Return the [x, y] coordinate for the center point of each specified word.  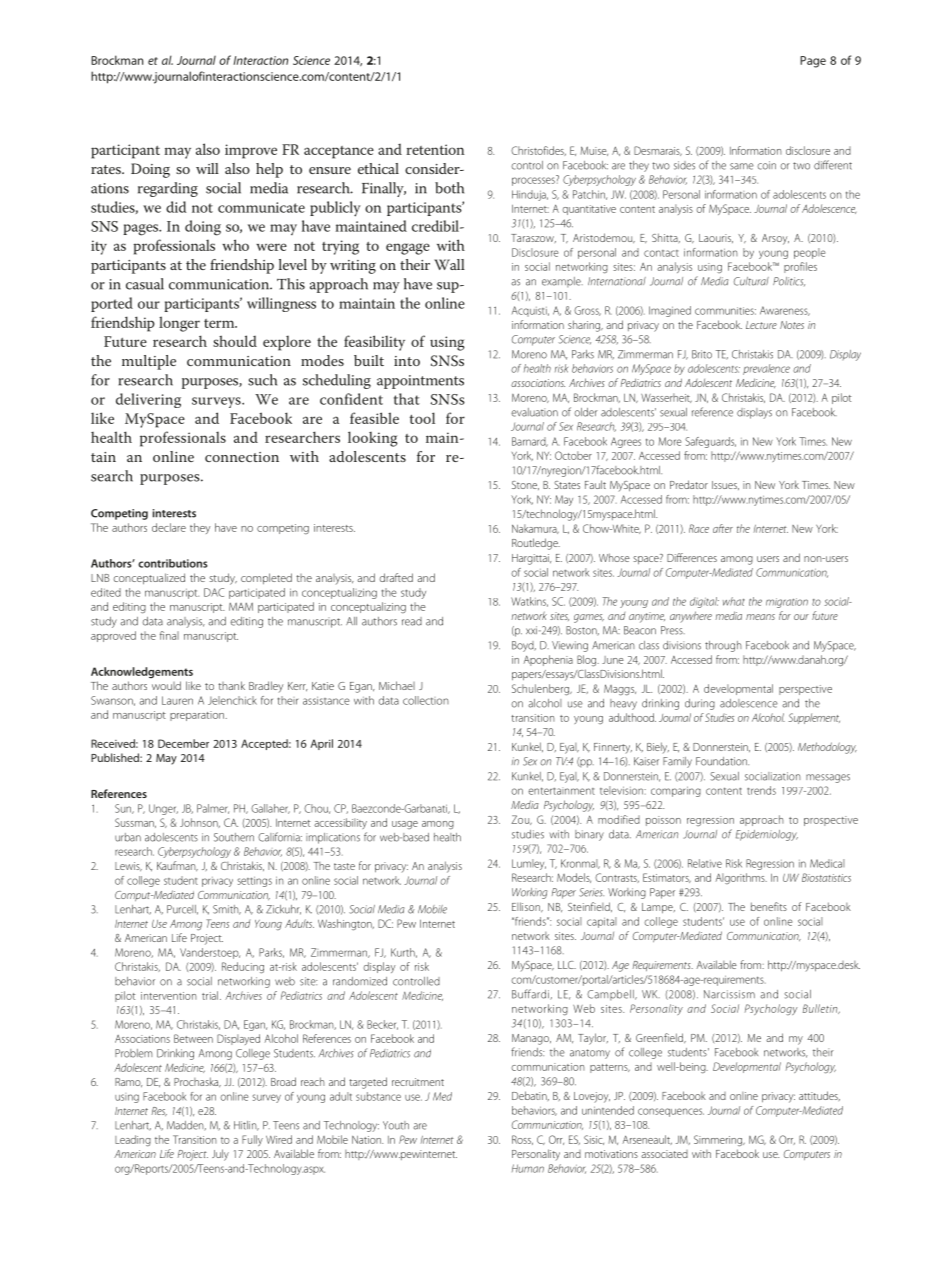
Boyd [524, 646]
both [449, 188]
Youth [396, 1125]
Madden [186, 1126]
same [742, 166]
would [166, 685]
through [723, 646]
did [176, 207]
